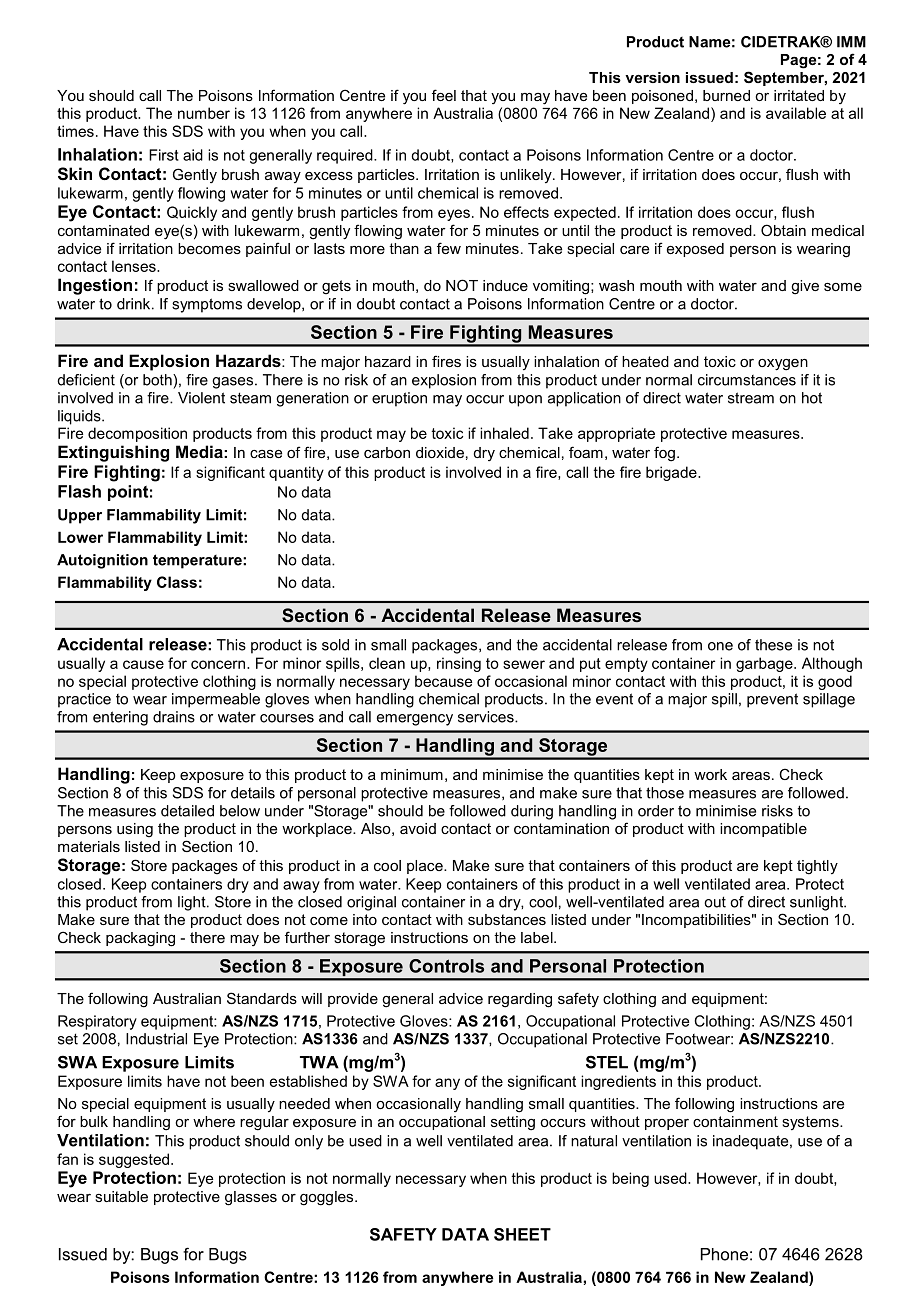 This screenshot has height=1308, width=924. What do you see at coordinates (459, 664) in the screenshot?
I see `rinsing` at bounding box center [459, 664].
